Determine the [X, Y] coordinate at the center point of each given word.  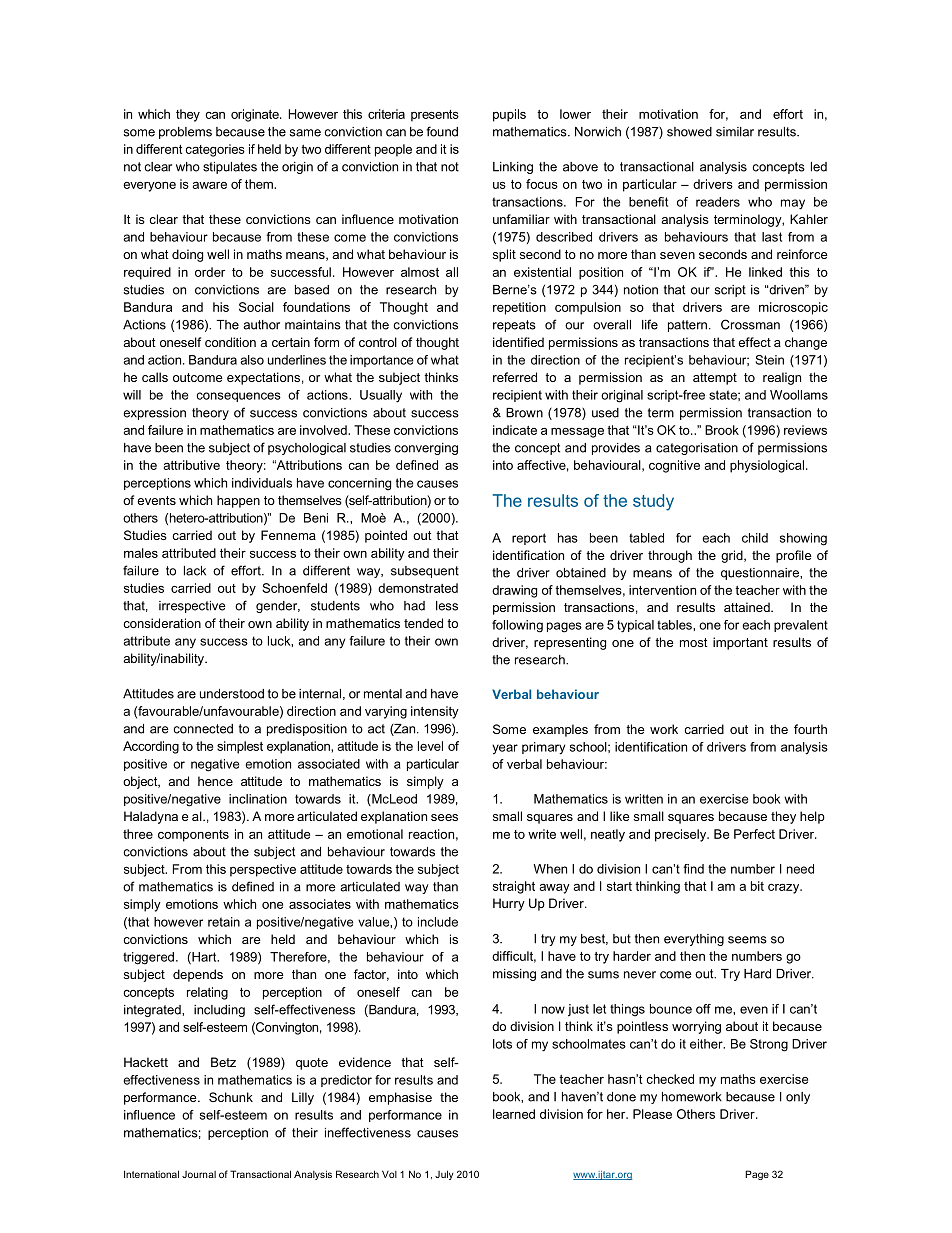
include [438, 922]
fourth [810, 729]
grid [733, 556]
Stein [769, 360]
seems [747, 940]
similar [735, 132]
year [505, 749]
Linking [513, 168]
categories [215, 150]
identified [518, 342]
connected [203, 729]
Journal [199, 1174]
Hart [204, 958]
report [529, 539]
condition [230, 342]
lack [195, 571]
